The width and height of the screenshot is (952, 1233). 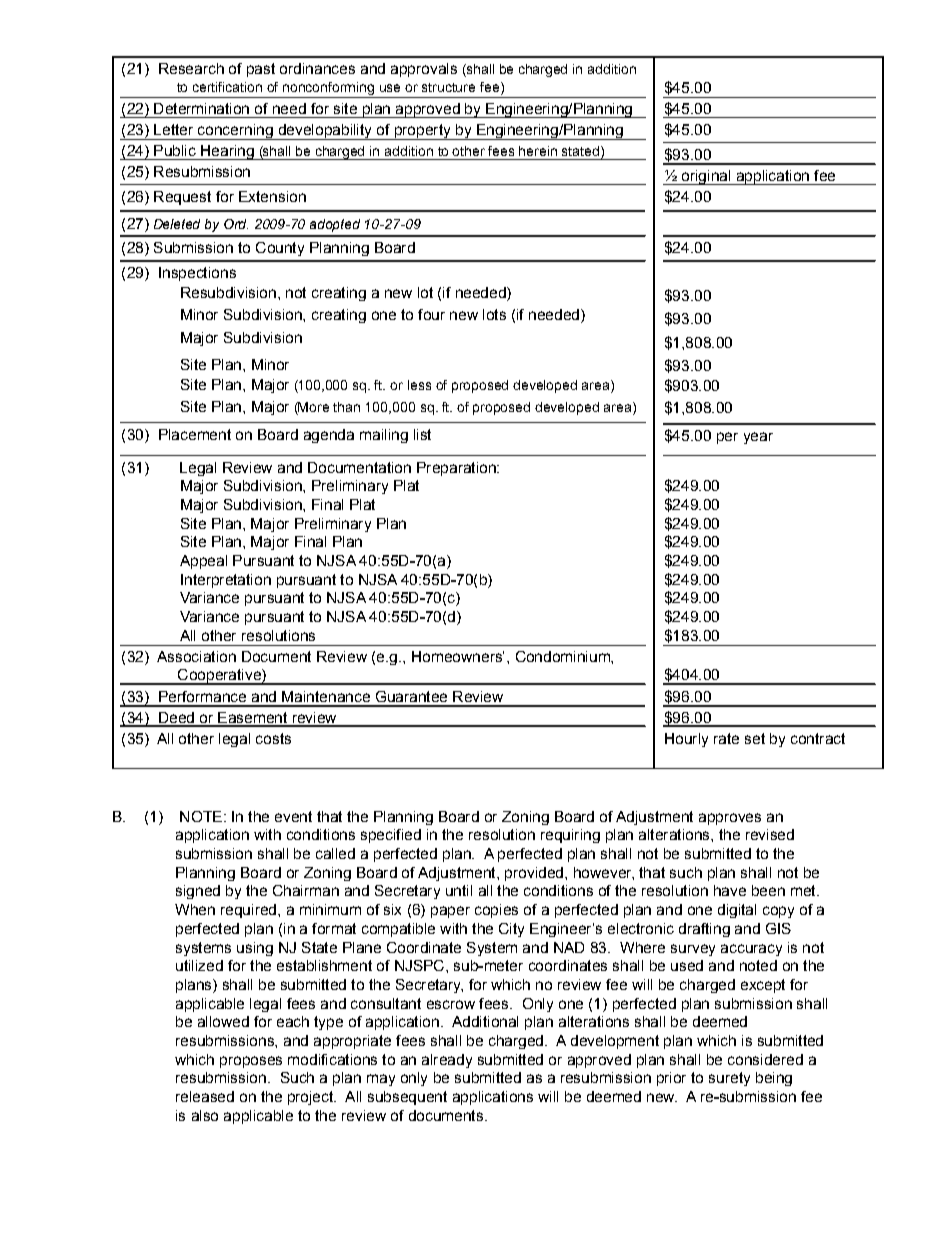 What do you see at coordinates (534, 874) in the screenshot?
I see `provided` at bounding box center [534, 874].
